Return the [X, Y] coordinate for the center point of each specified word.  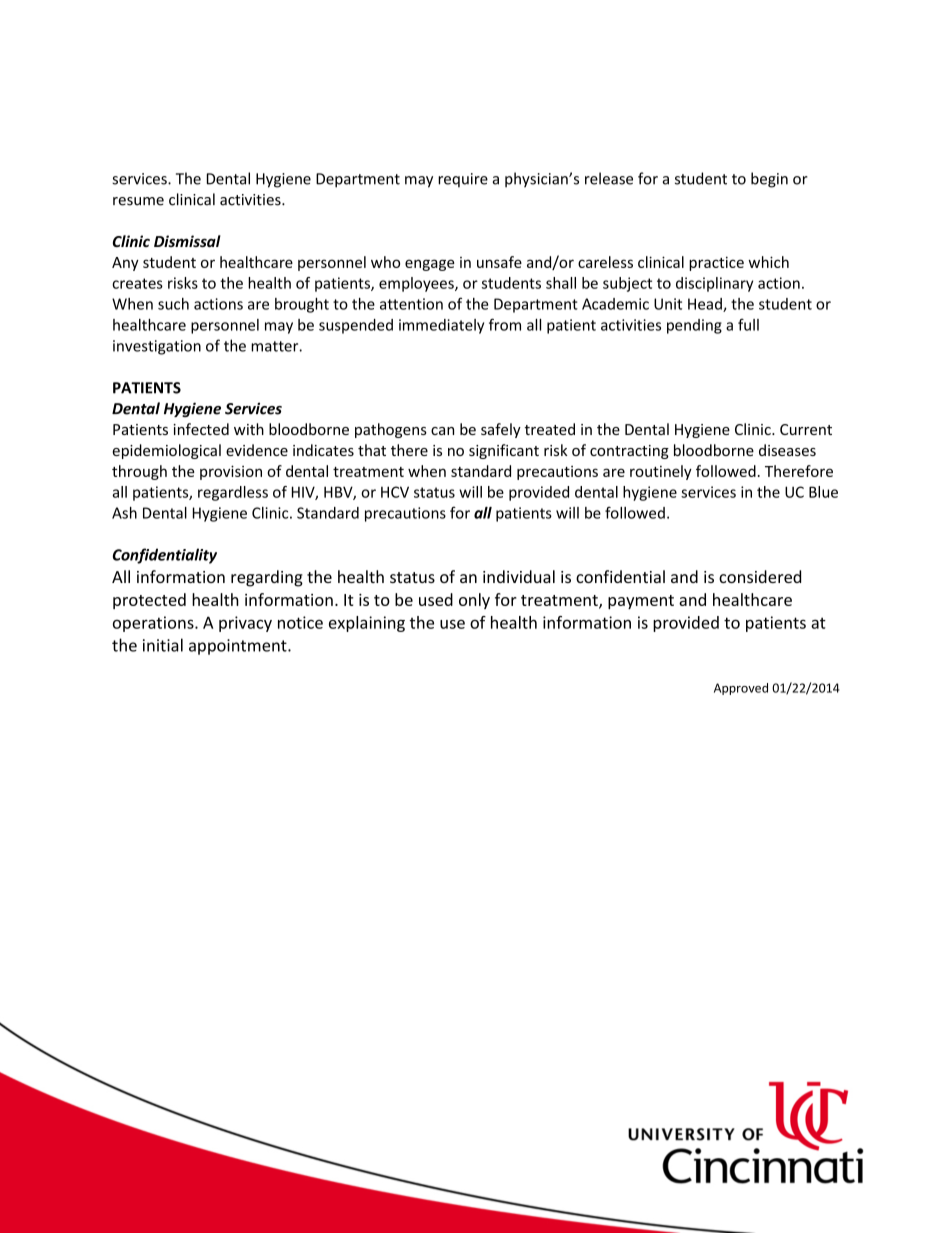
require [463, 180]
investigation [157, 347]
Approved [741, 689]
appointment [239, 647]
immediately [441, 326]
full [748, 324]
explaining [367, 624]
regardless [233, 493]
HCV [395, 492]
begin [769, 180]
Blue [823, 492]
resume [138, 201]
